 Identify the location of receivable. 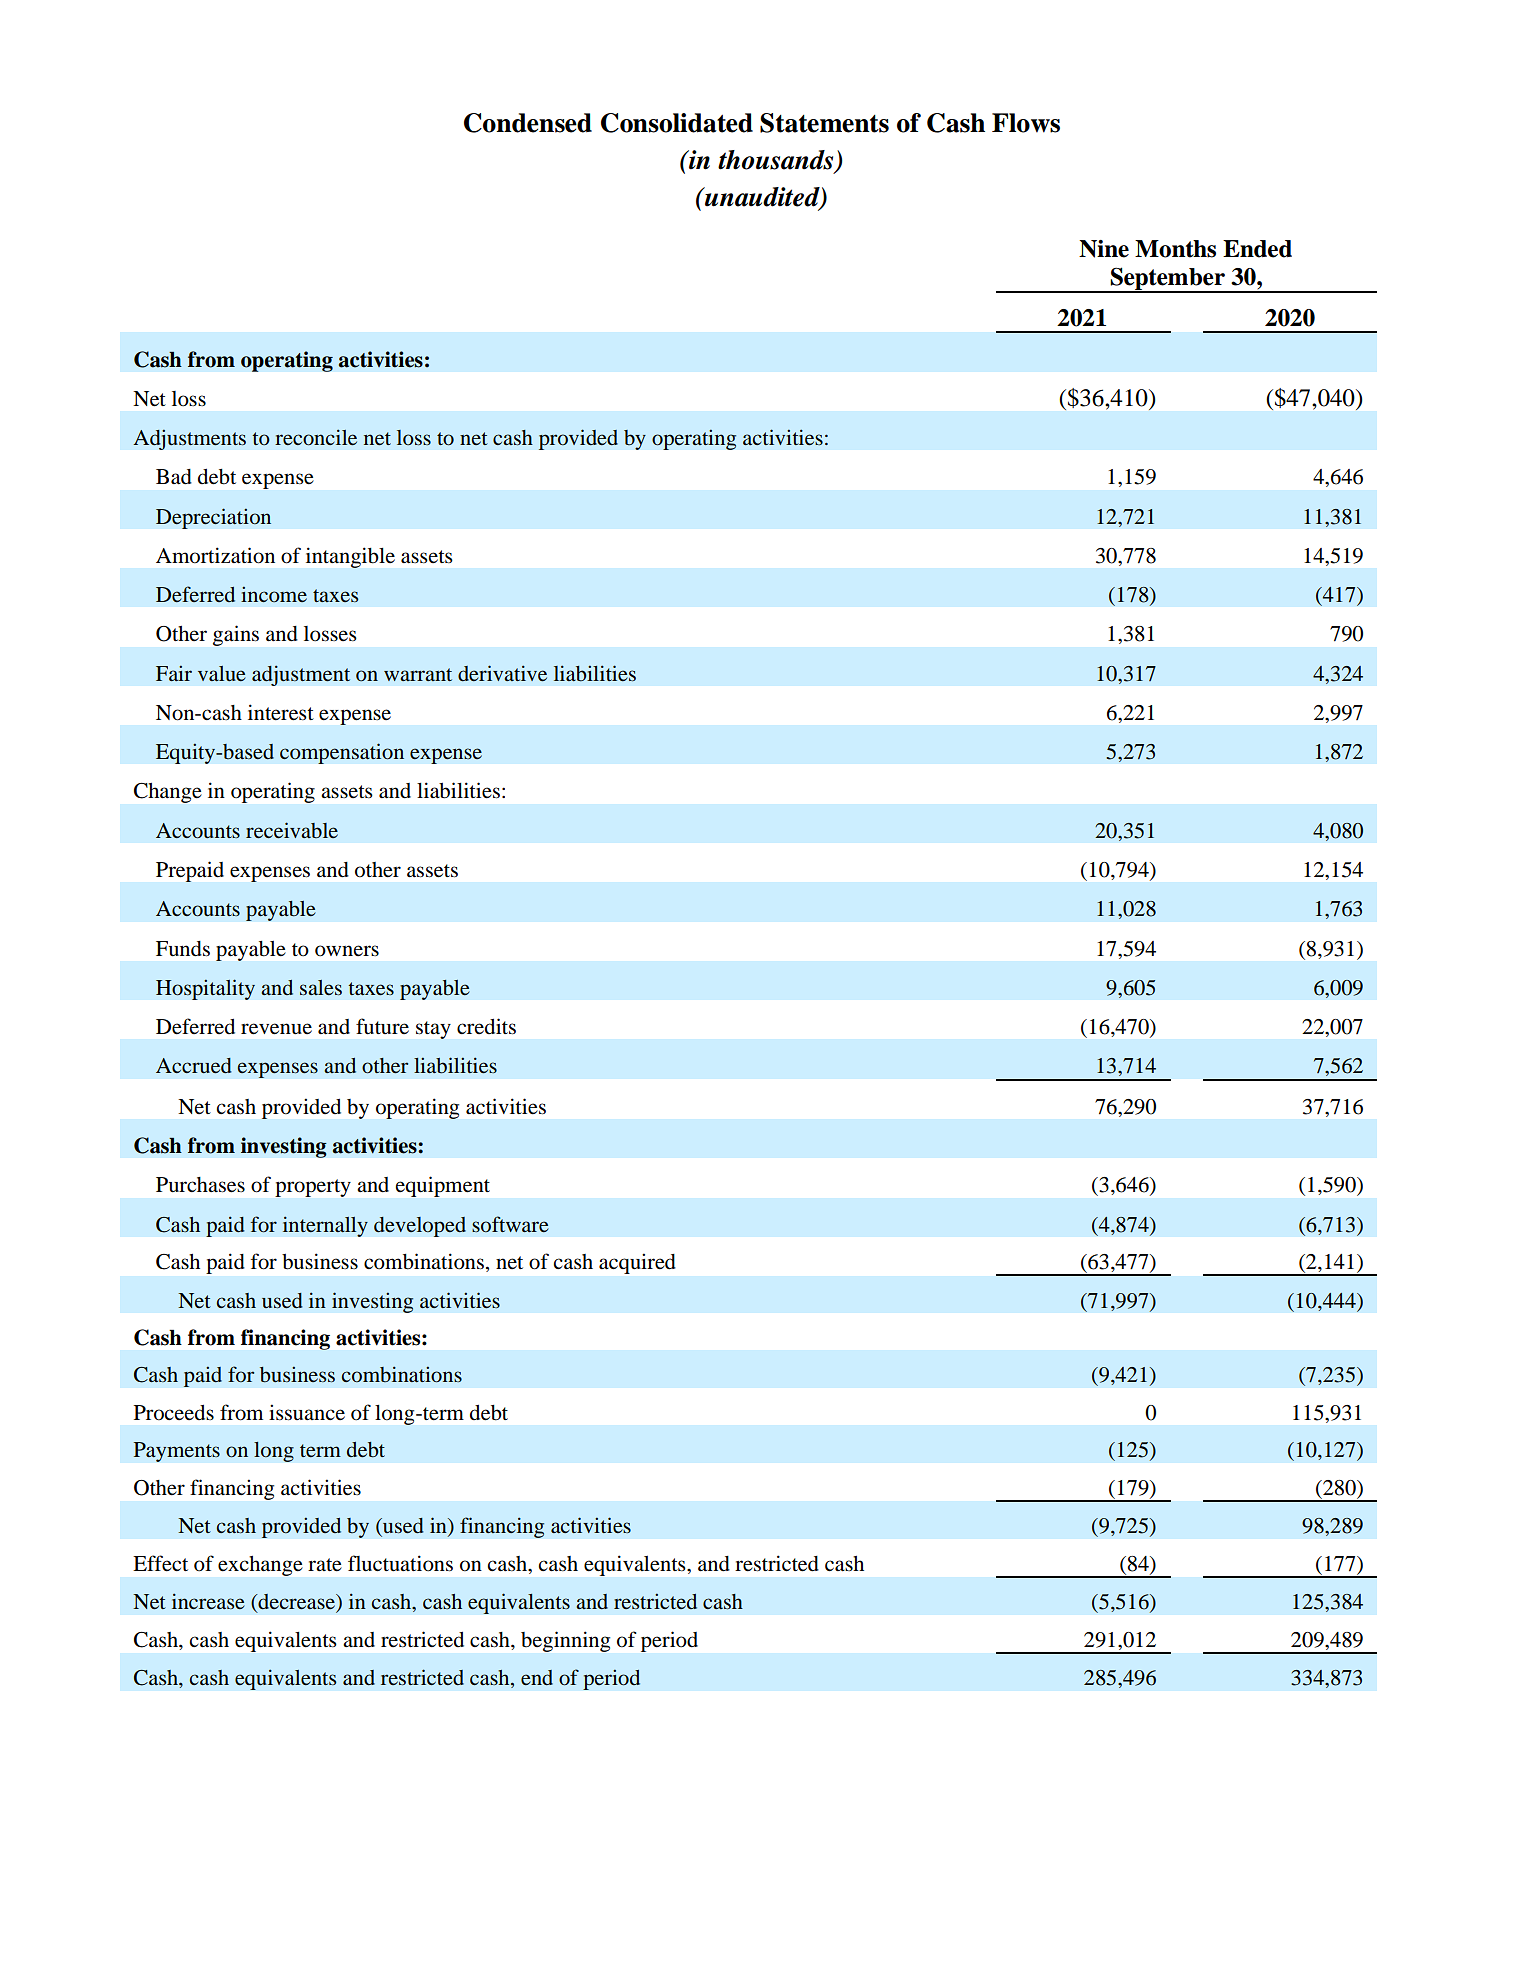
(292, 830).
